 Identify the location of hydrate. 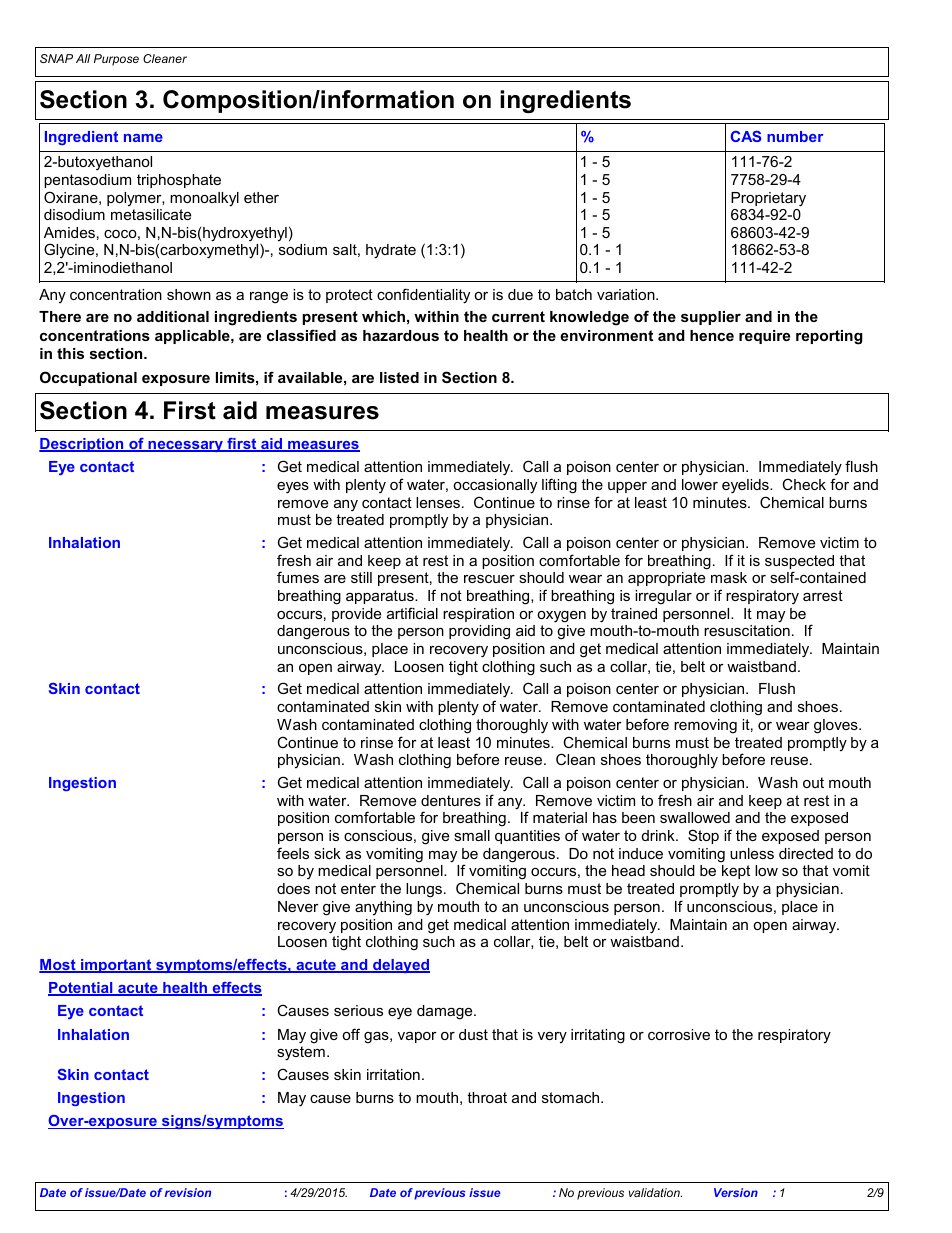
(391, 251).
